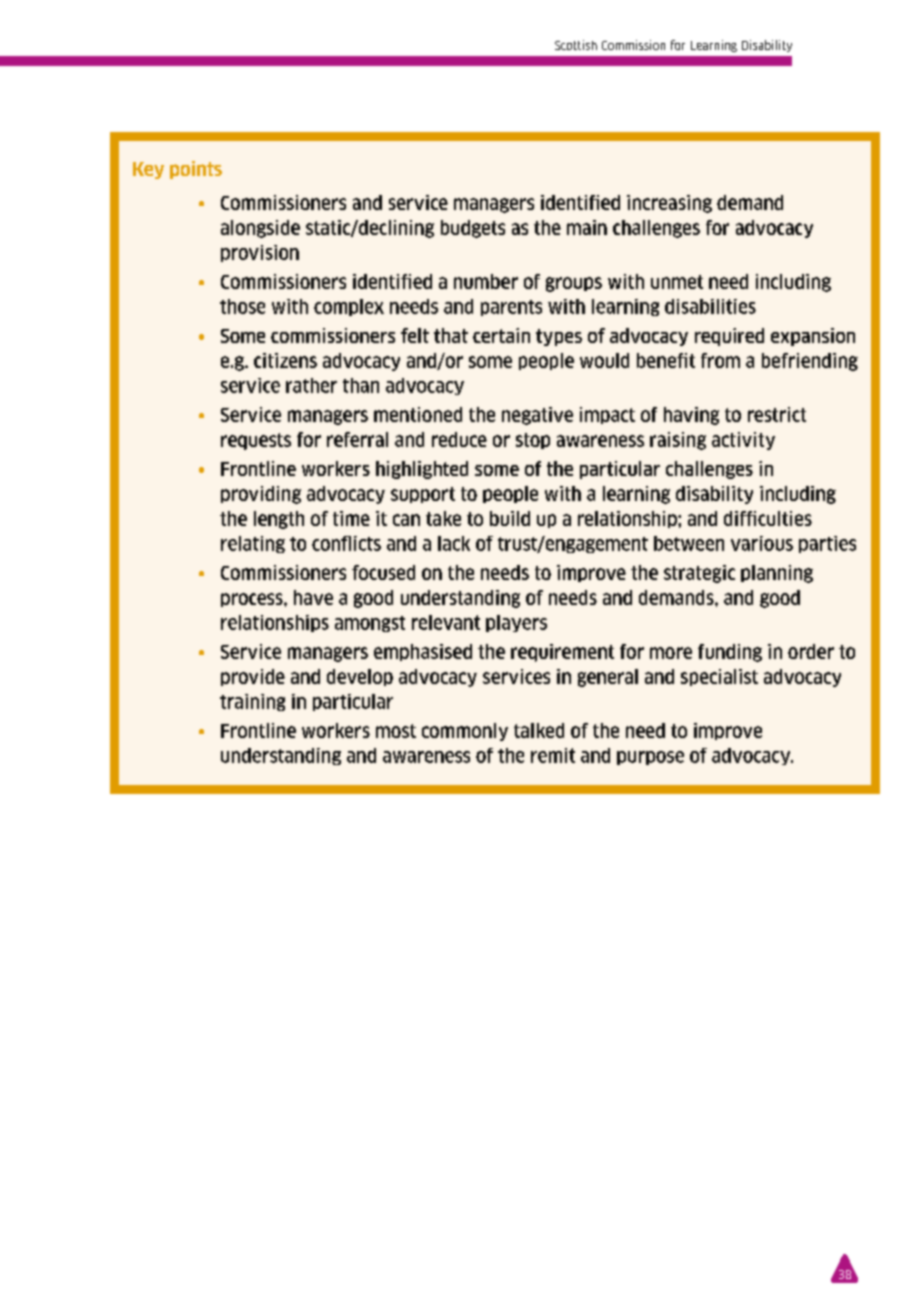 Image resolution: width=924 pixels, height=1308 pixels. I want to click on required, so click(729, 337).
